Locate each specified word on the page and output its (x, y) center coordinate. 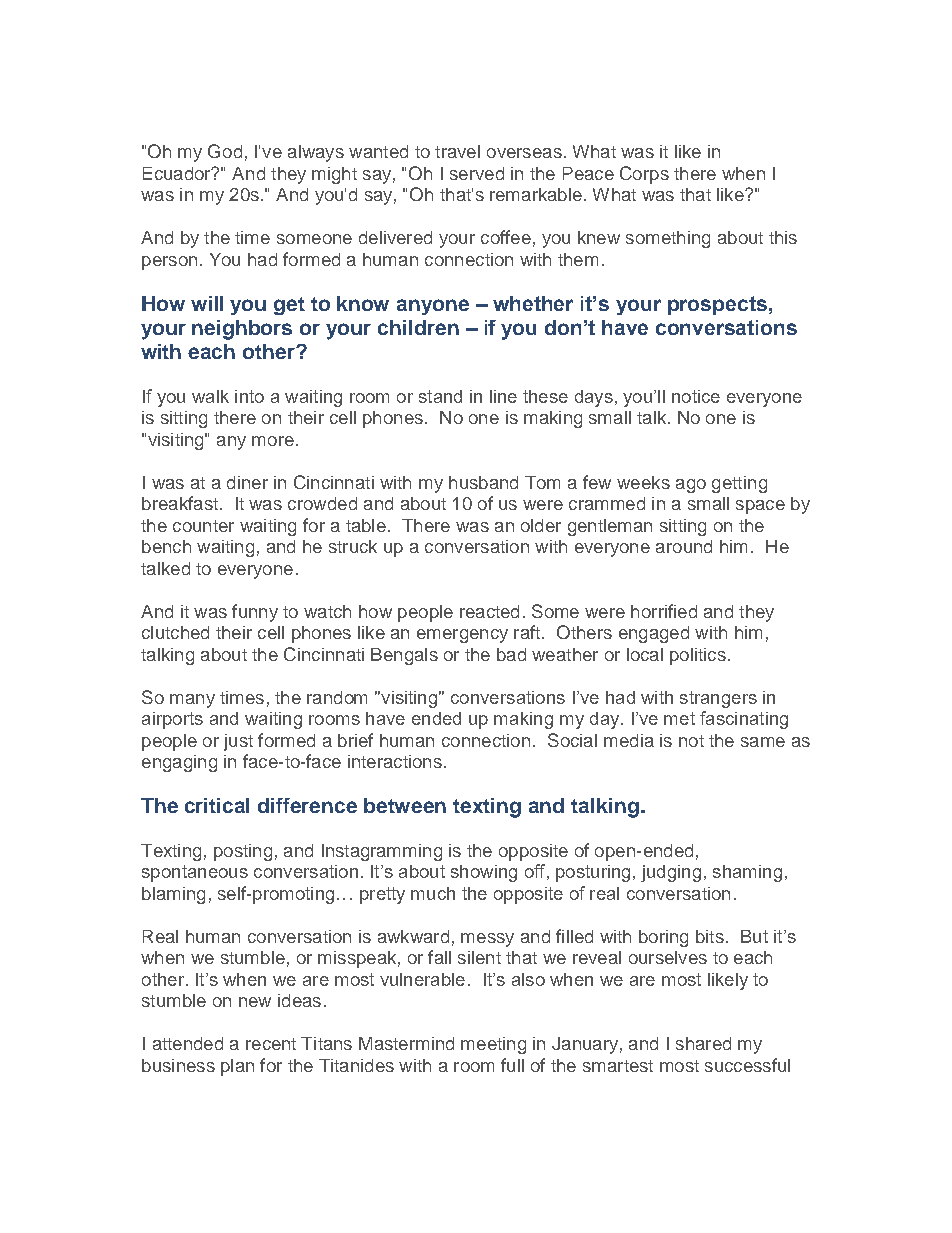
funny (255, 613)
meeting (493, 1045)
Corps (644, 175)
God (225, 151)
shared (703, 1043)
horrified (664, 611)
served (477, 173)
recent (271, 1044)
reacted (489, 611)
